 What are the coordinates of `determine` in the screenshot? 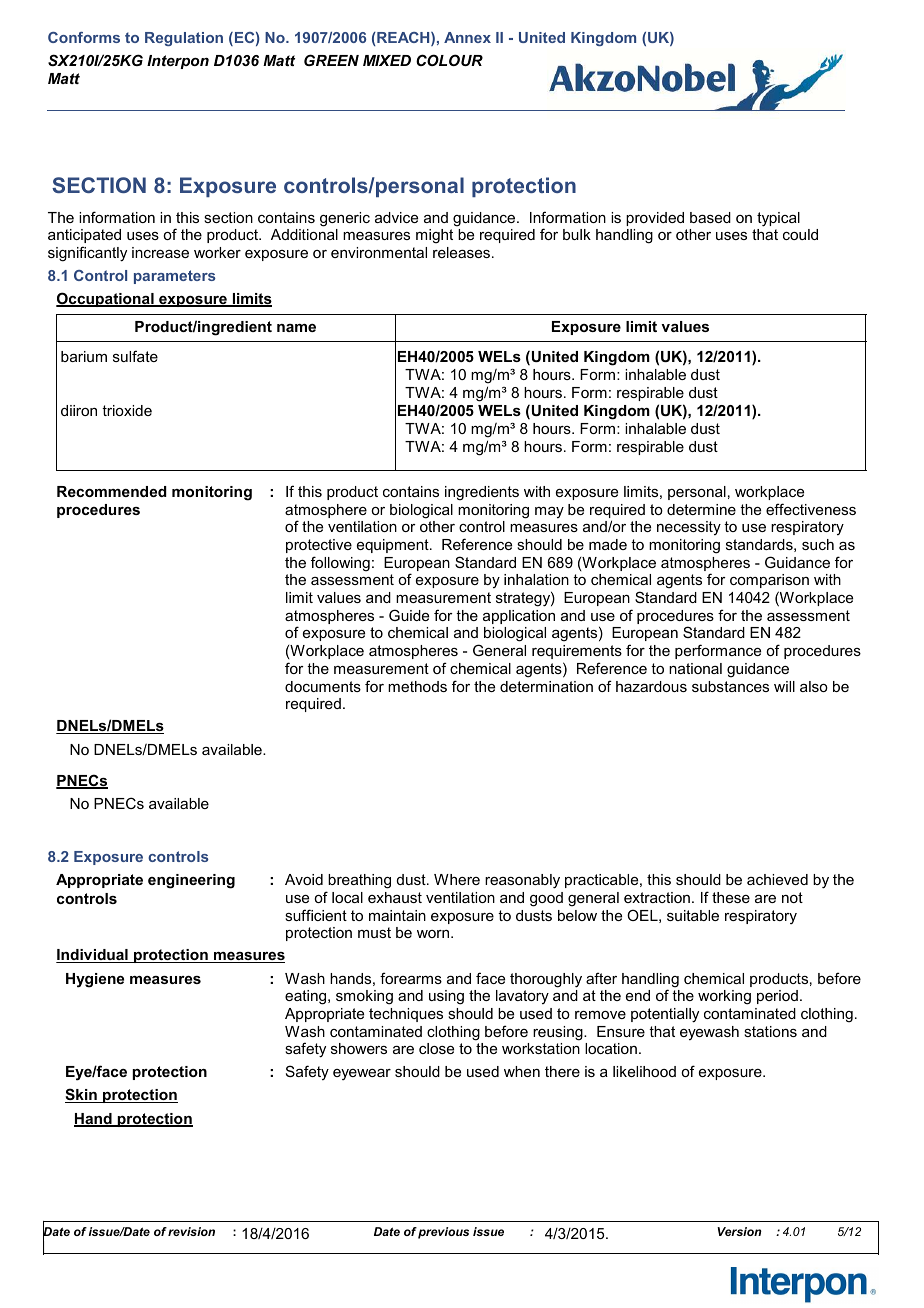 It's located at (701, 509).
